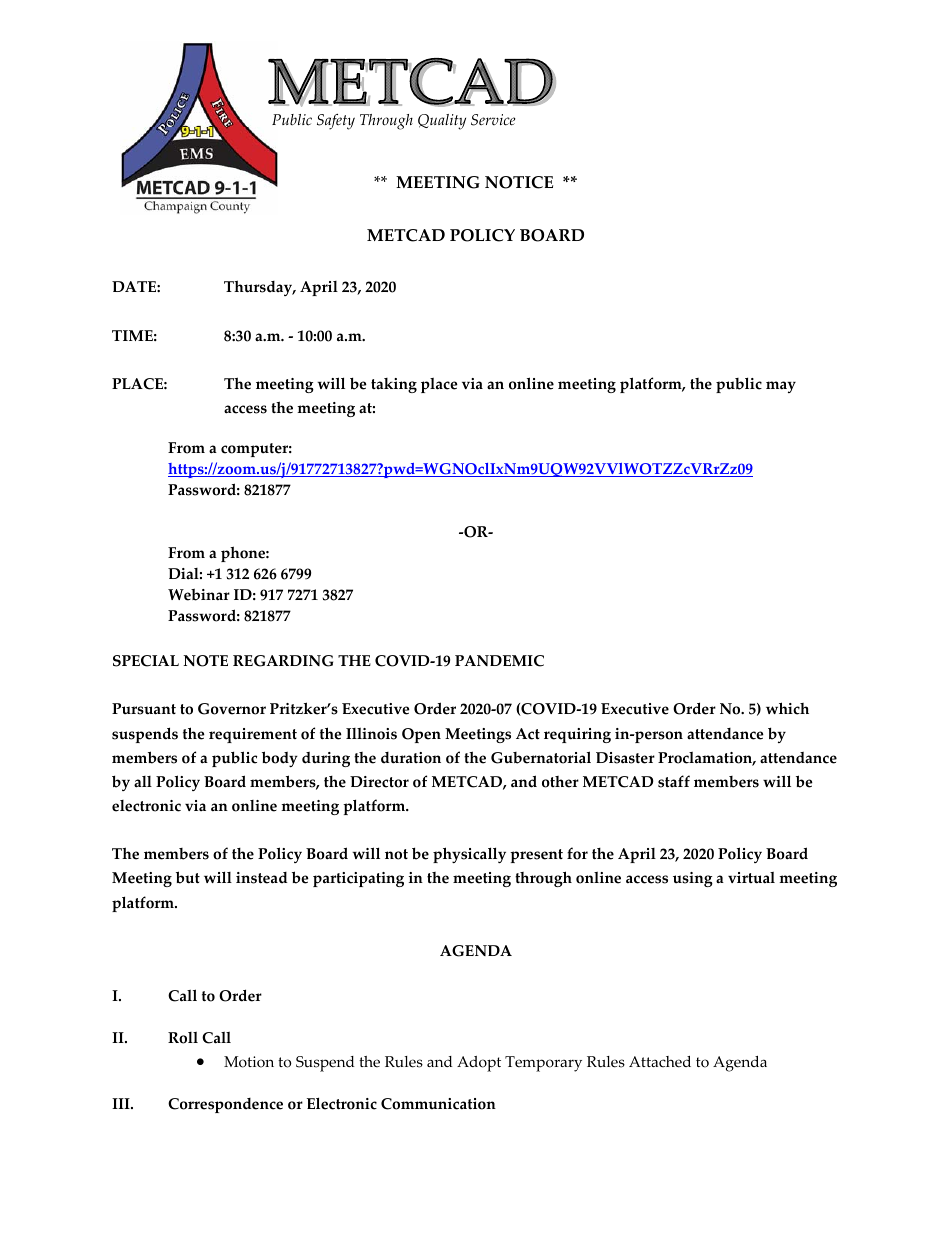 This image has height=1233, width=952. Describe the element at coordinates (199, 594) in the image. I see `Webinar` at that location.
